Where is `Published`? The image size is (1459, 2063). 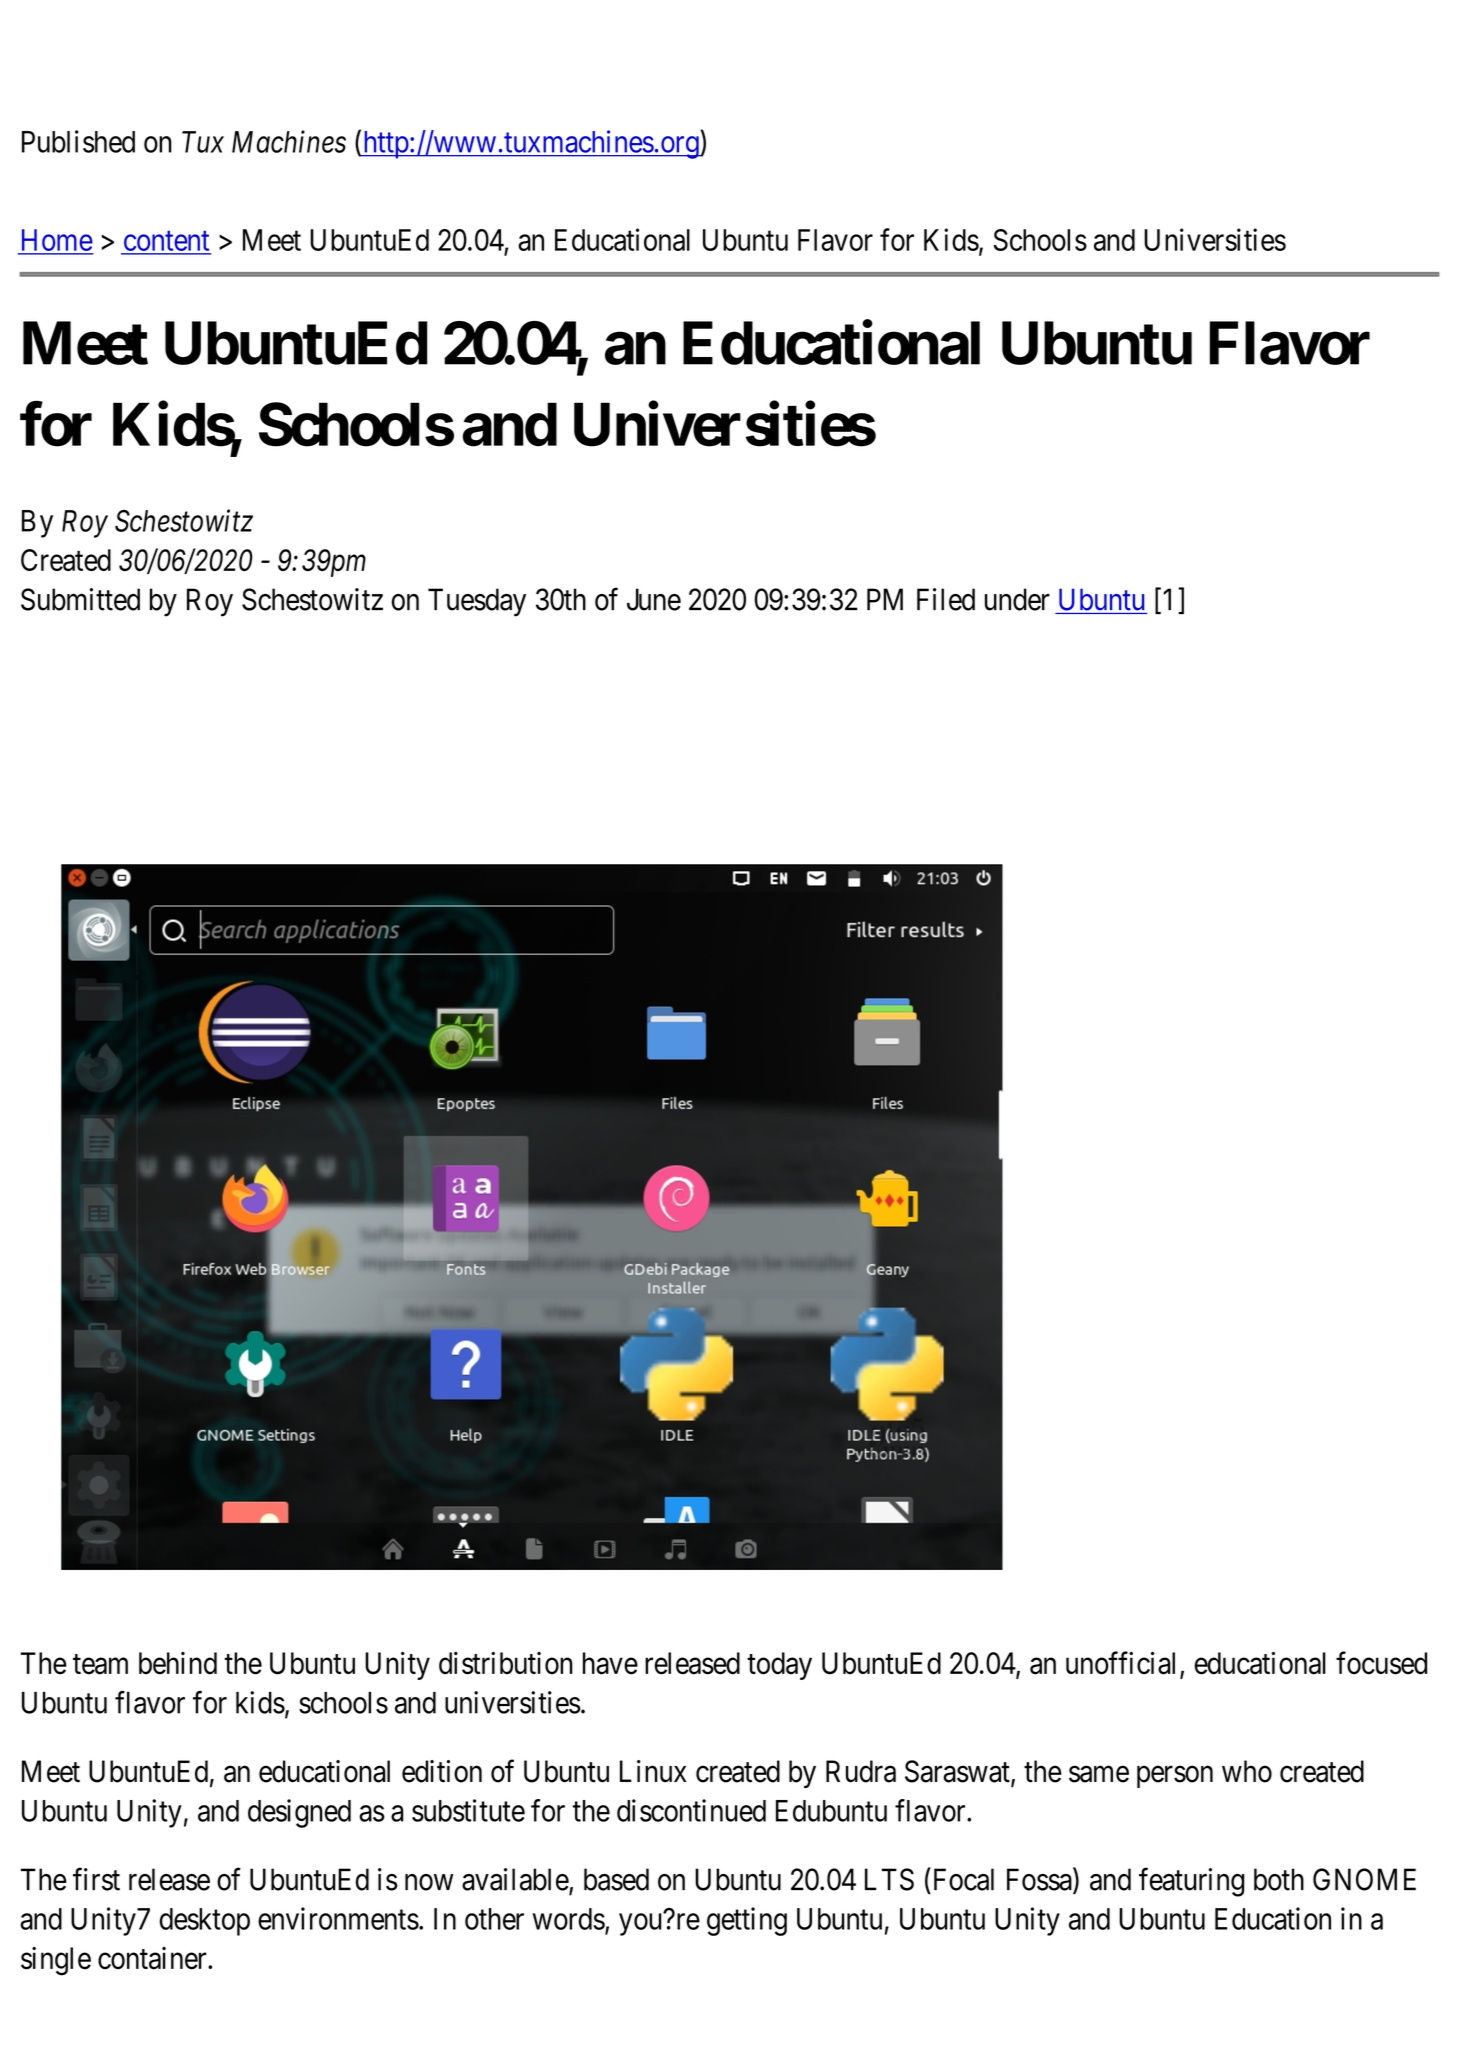 Published is located at coordinates (78, 141).
